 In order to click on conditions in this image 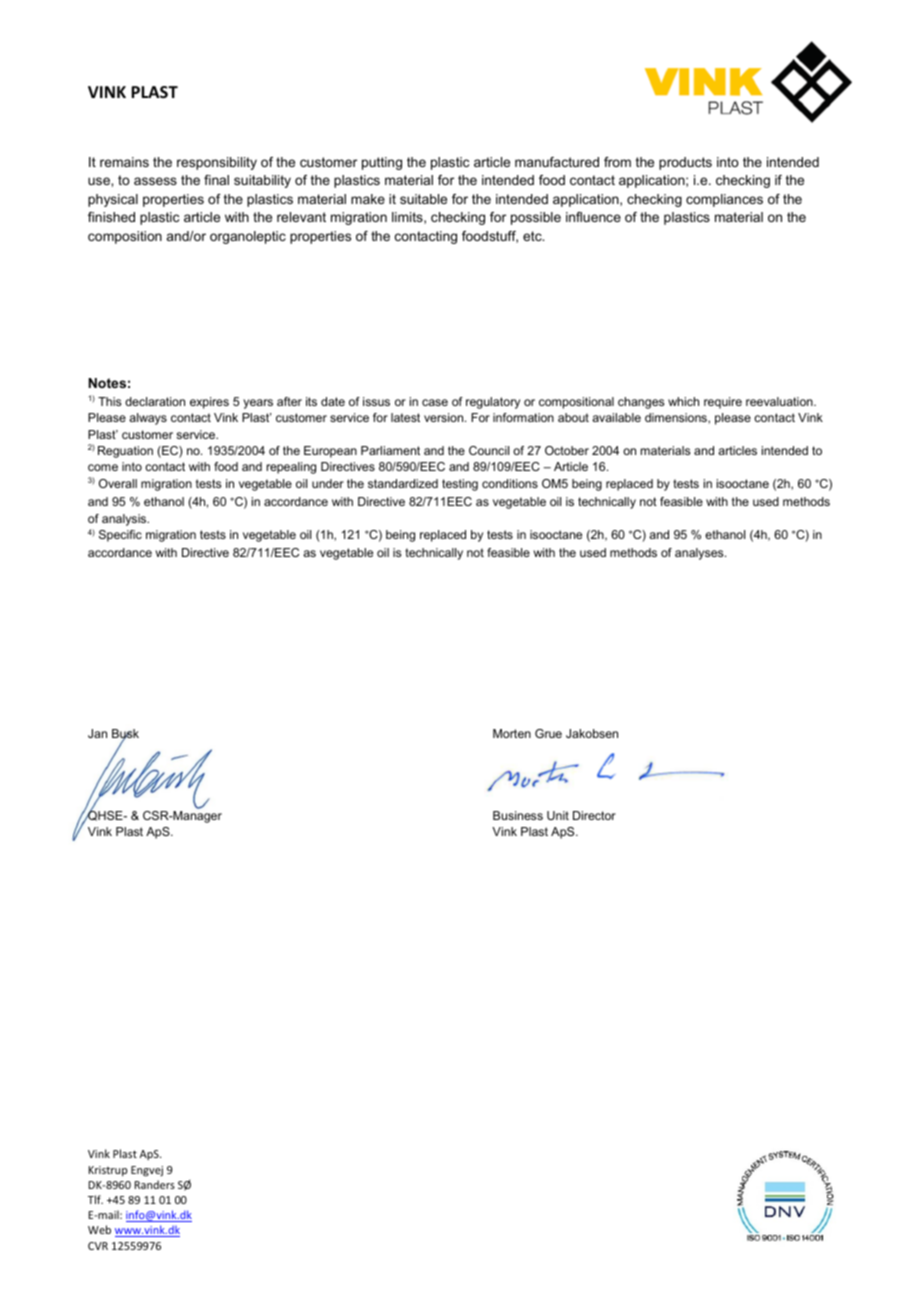, I will do `click(510, 483)`.
